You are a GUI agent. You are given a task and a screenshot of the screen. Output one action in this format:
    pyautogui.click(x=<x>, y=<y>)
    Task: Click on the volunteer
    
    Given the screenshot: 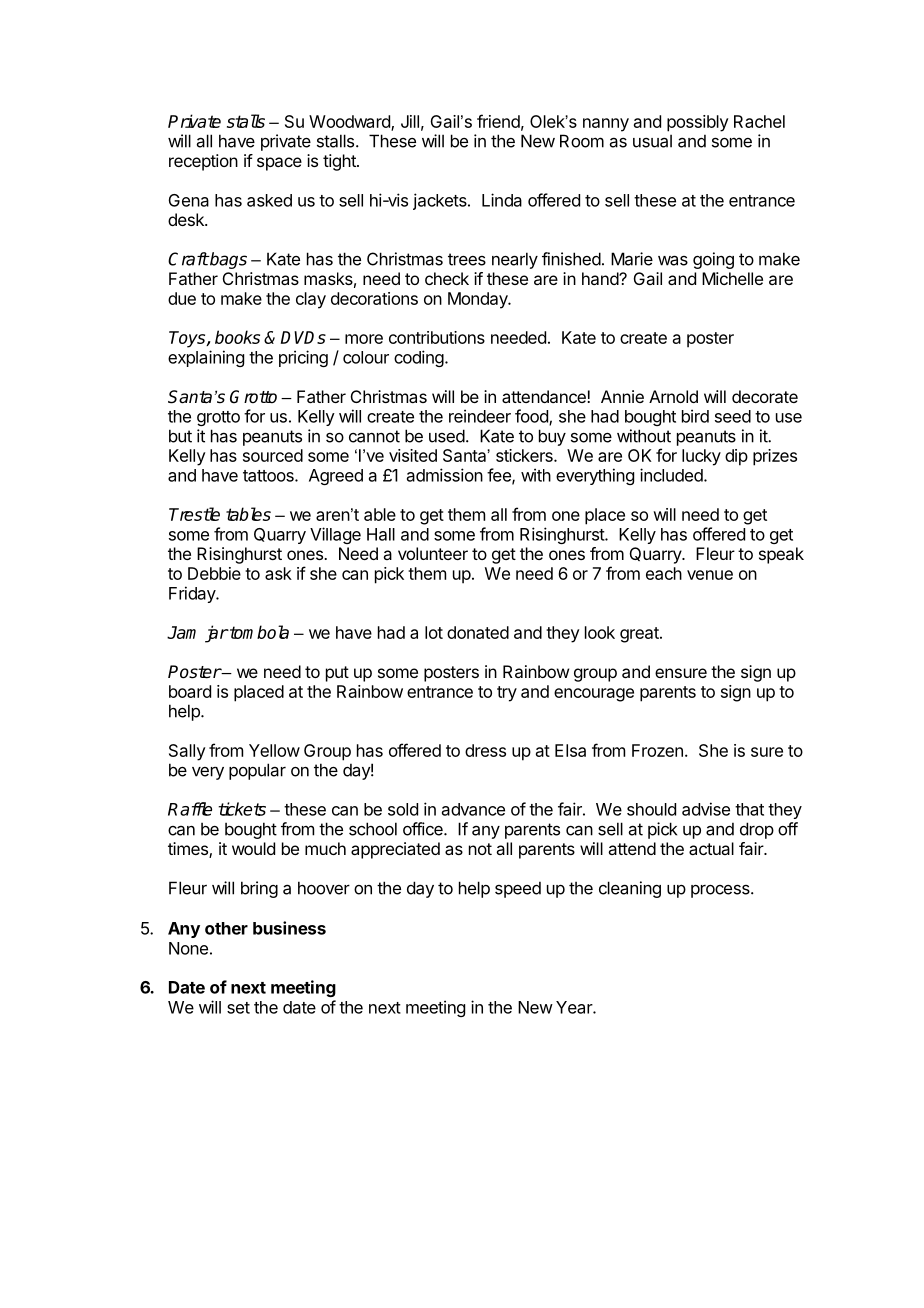 What is the action you would take?
    pyautogui.click(x=433, y=553)
